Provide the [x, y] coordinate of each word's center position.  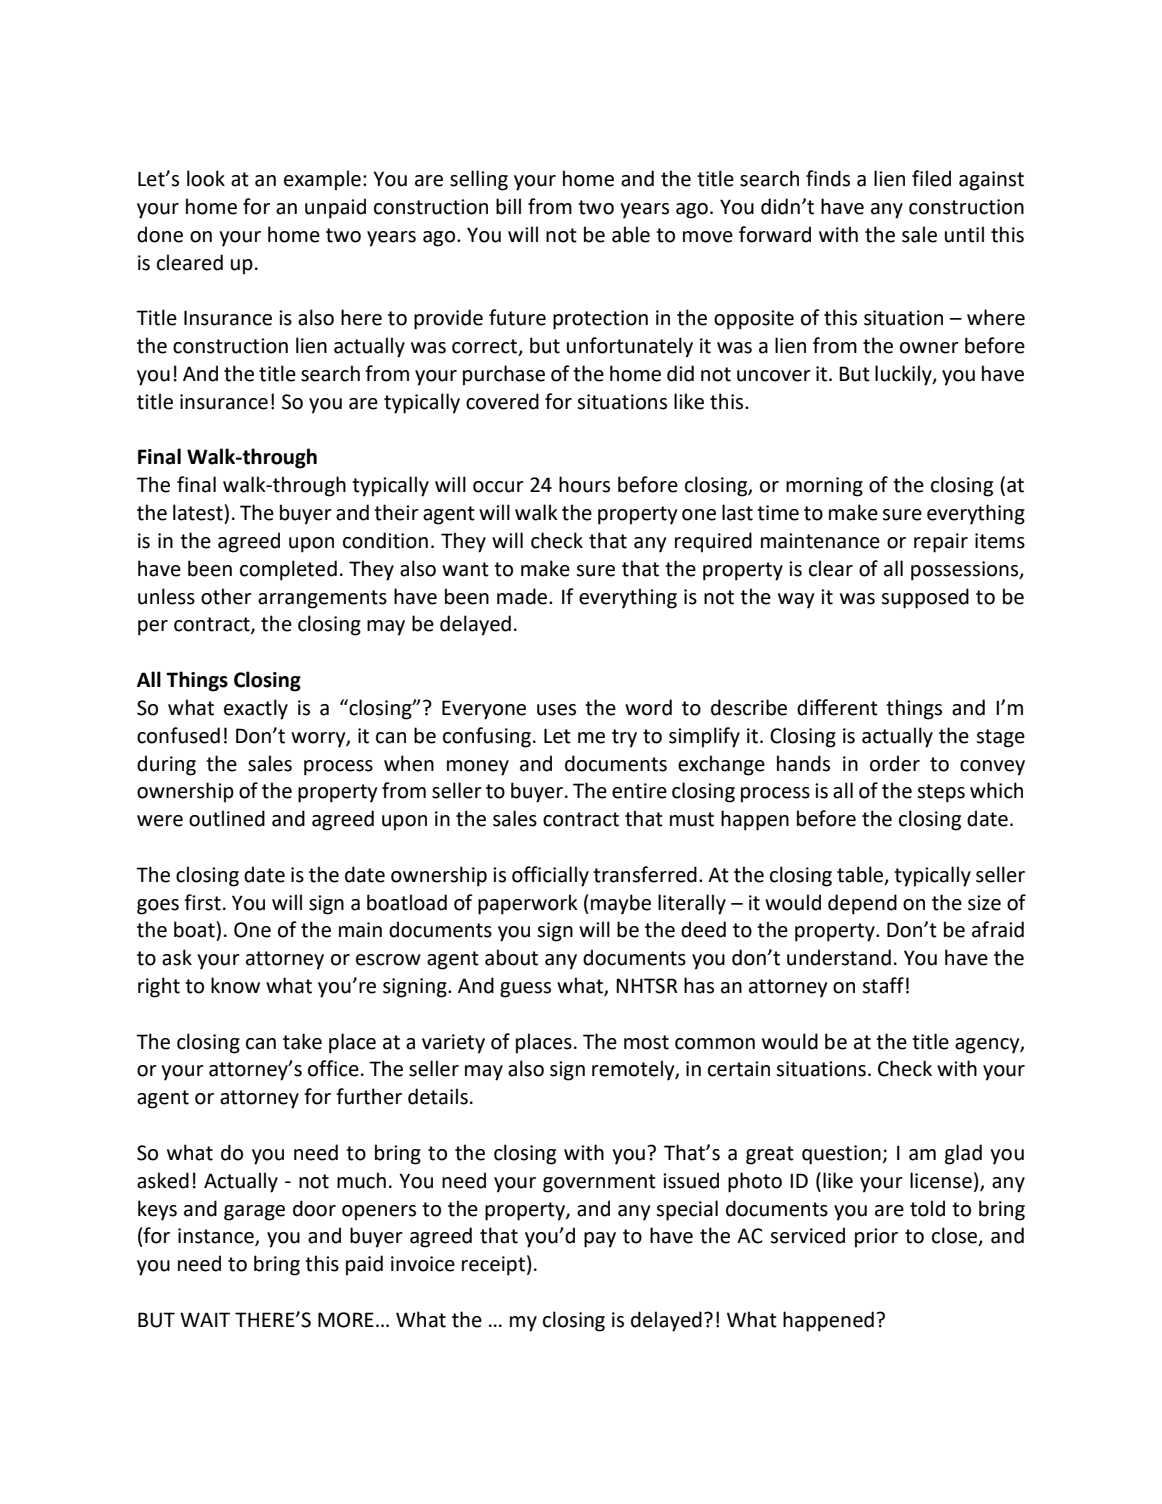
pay [600, 1240]
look [206, 178]
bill [508, 206]
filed [931, 178]
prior [876, 1238]
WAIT [205, 1319]
